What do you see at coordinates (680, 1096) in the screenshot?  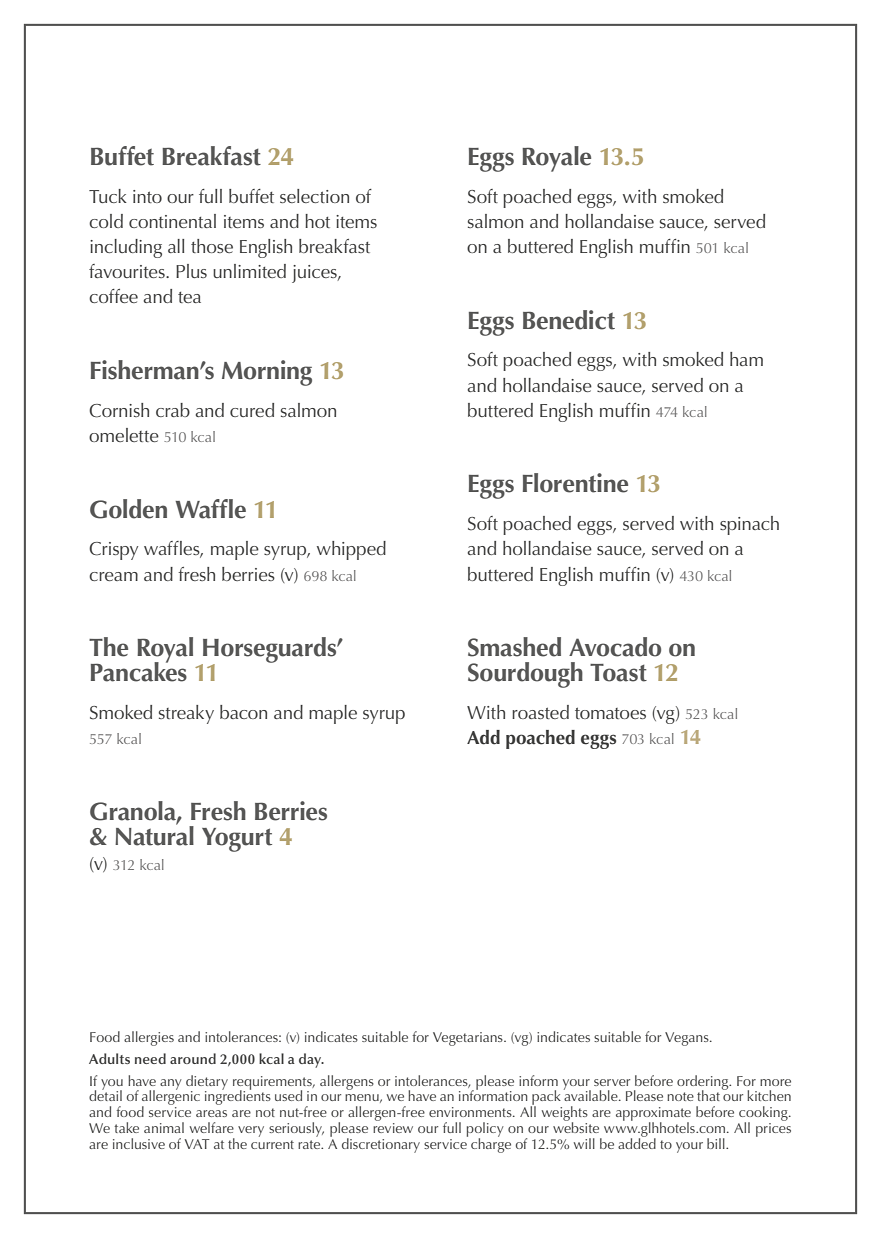 I see `note` at bounding box center [680, 1096].
